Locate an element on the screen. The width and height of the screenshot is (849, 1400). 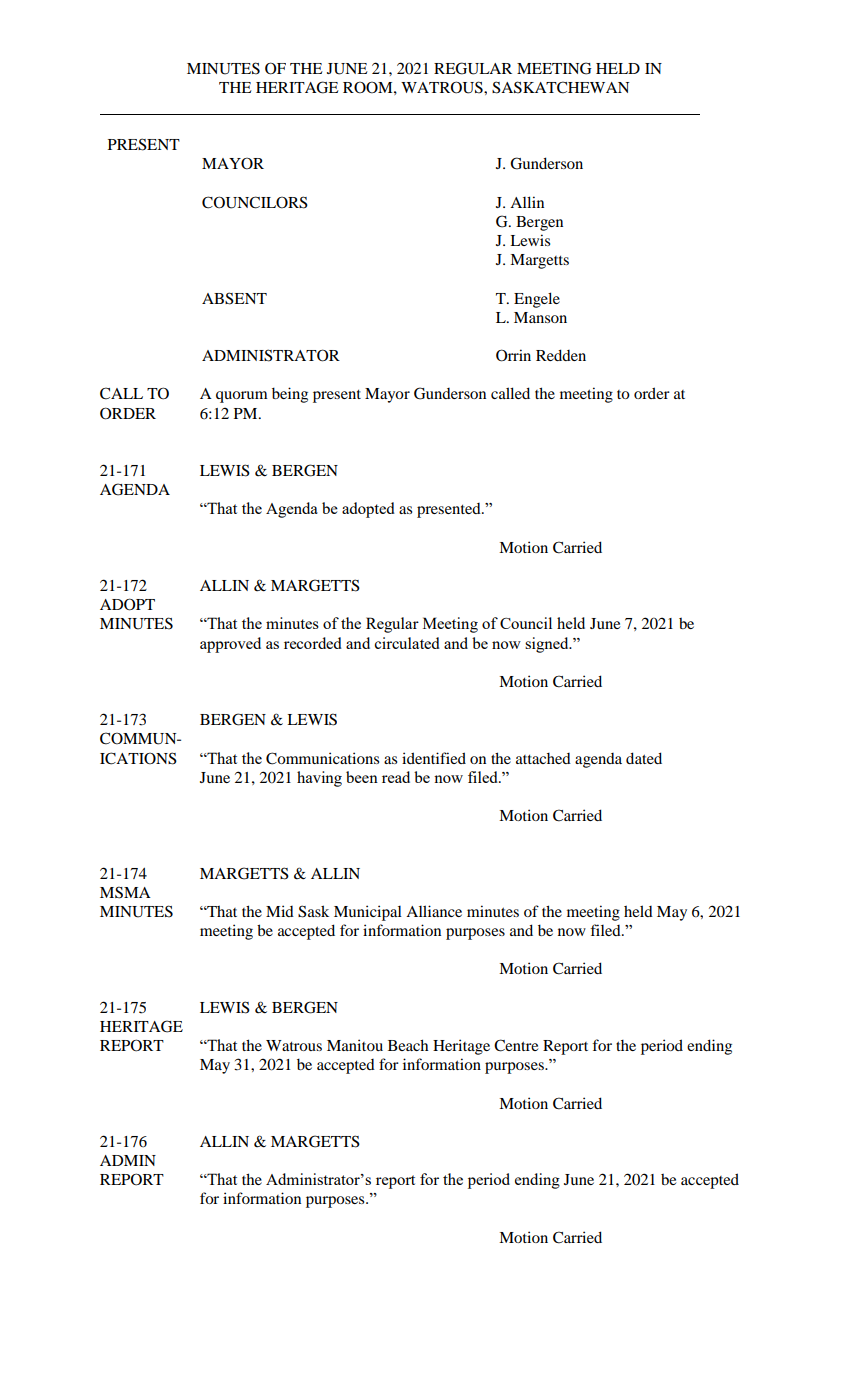
Orrin is located at coordinates (513, 355).
